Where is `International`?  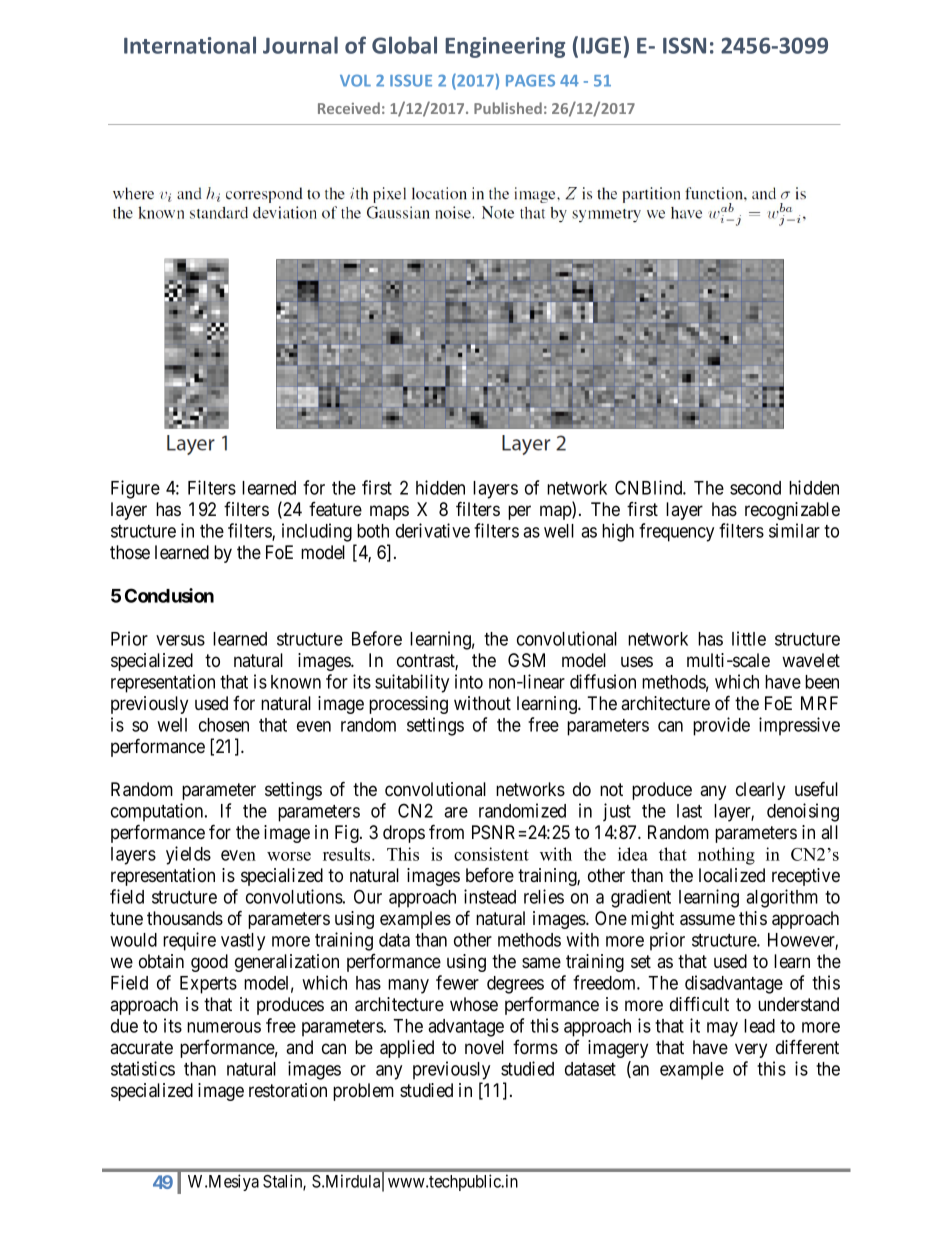 International is located at coordinates (190, 45).
